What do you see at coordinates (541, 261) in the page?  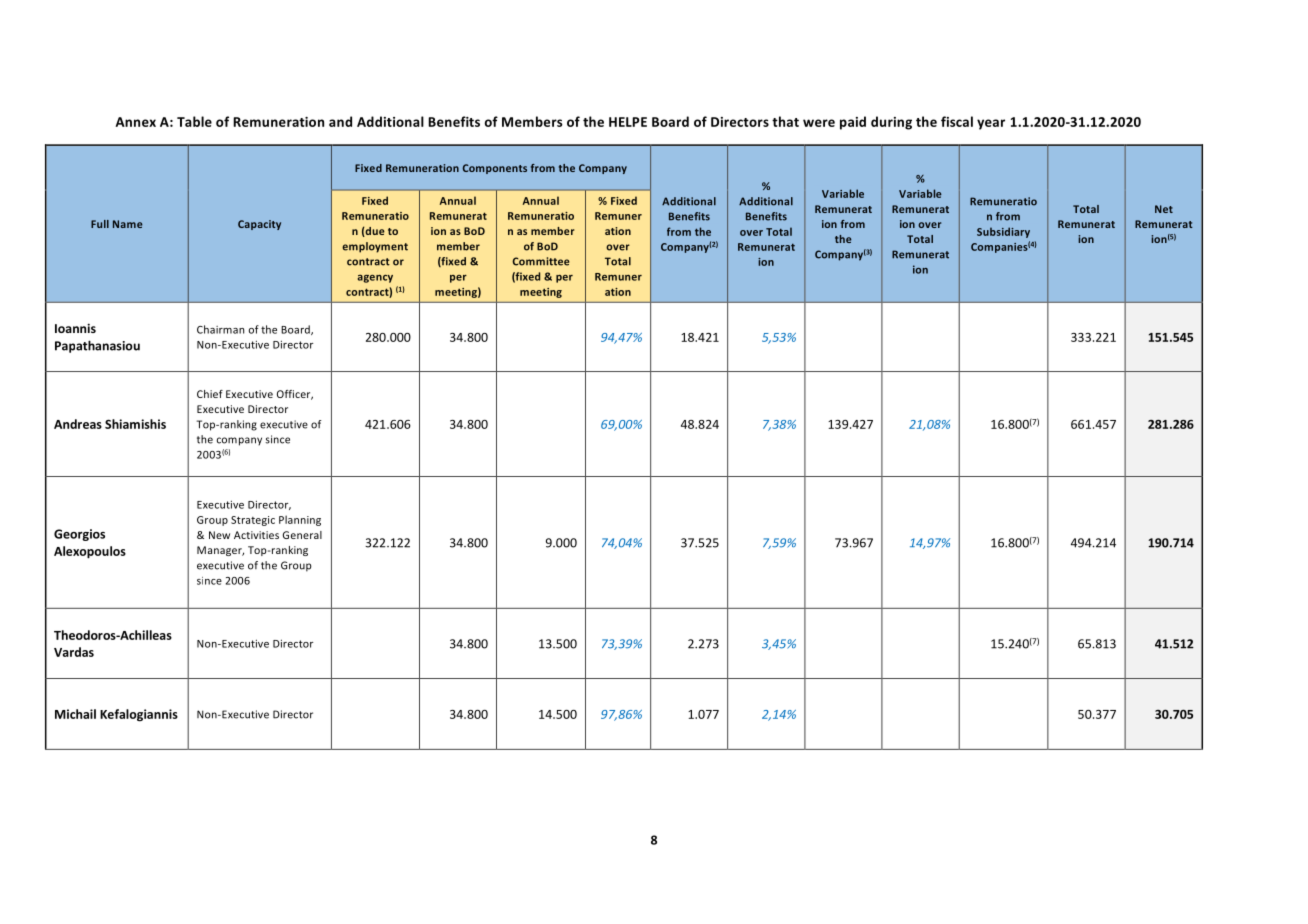 I see `Committee` at bounding box center [541, 261].
